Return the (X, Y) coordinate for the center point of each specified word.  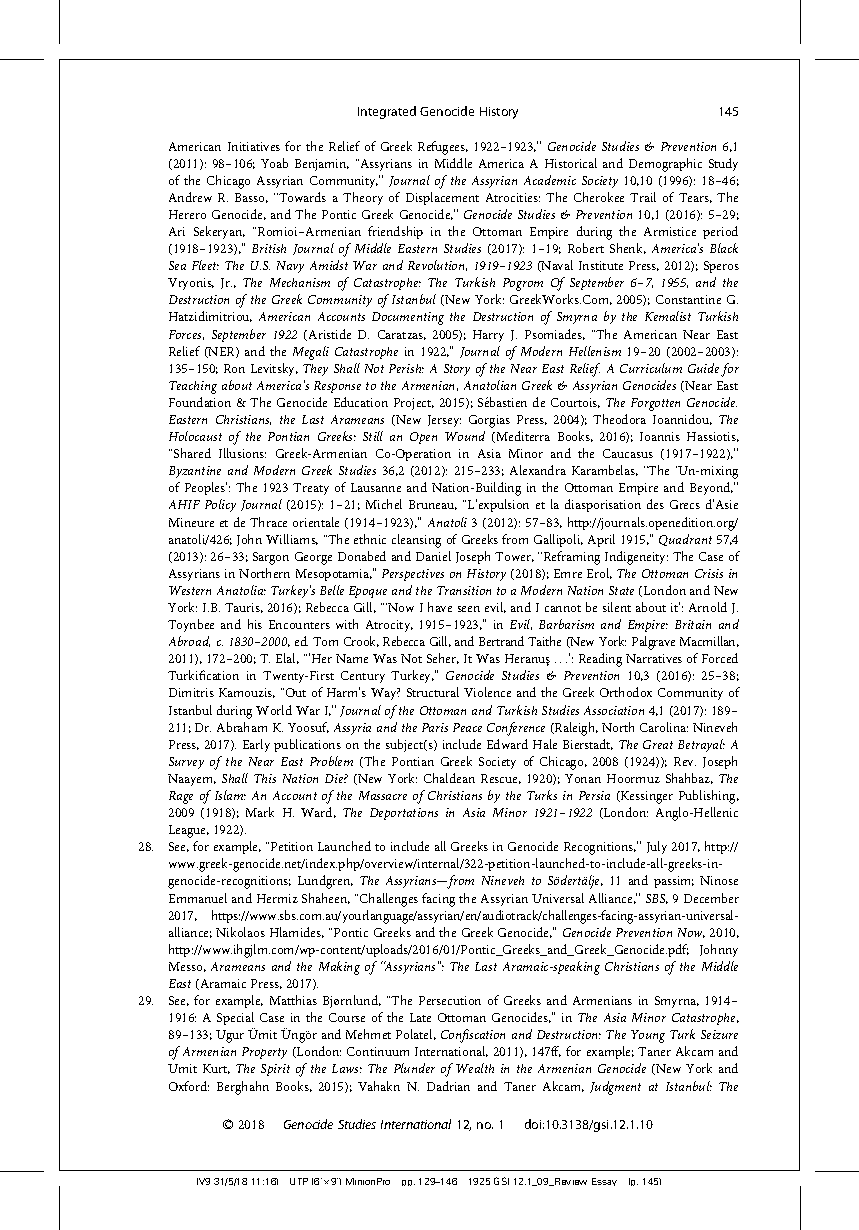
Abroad (189, 641)
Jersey (444, 421)
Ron (234, 368)
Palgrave (653, 643)
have (440, 607)
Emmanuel (198, 898)
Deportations (404, 814)
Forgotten (655, 404)
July (657, 847)
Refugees (443, 148)
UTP (299, 1181)
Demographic (665, 165)
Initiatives (254, 146)
